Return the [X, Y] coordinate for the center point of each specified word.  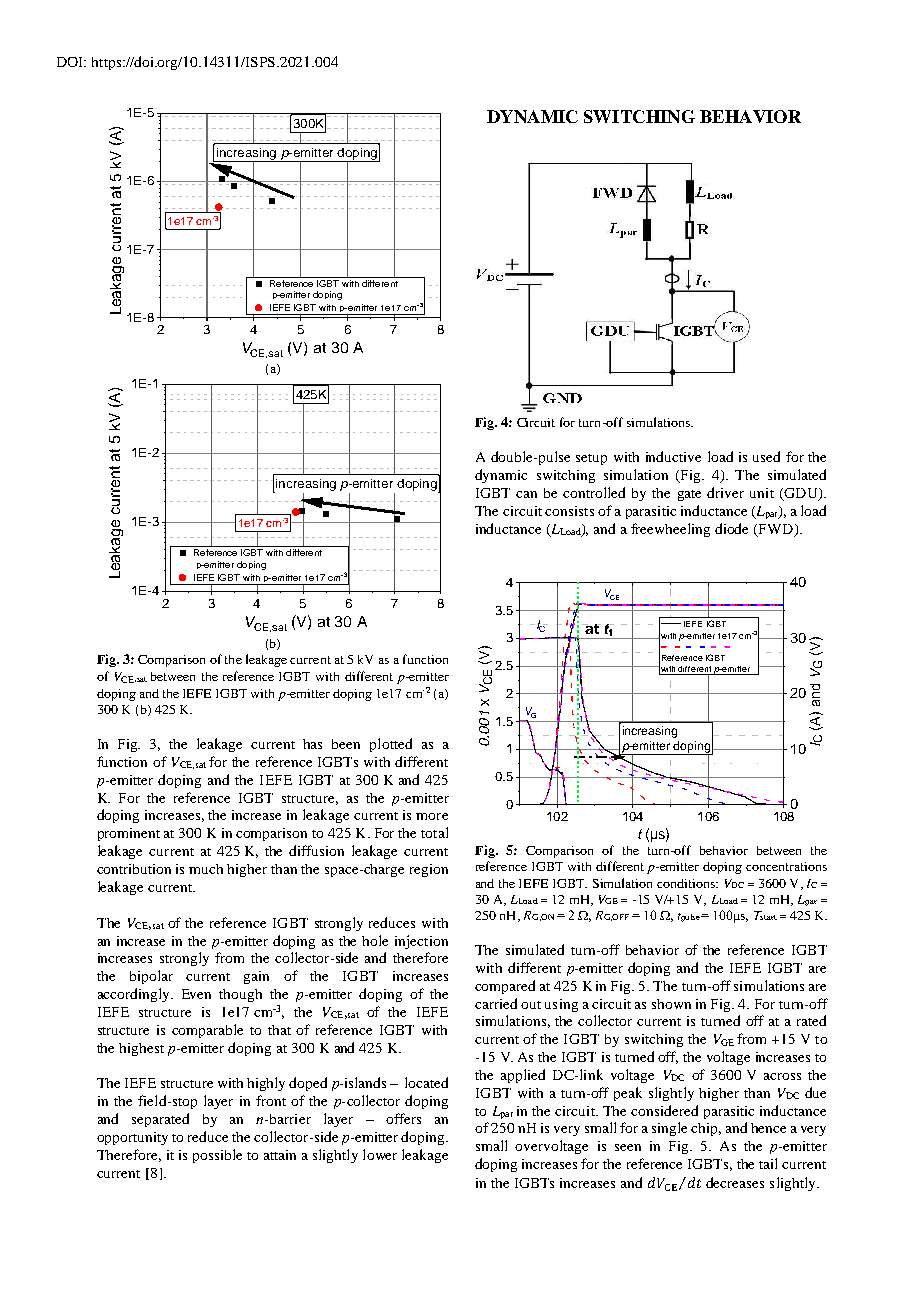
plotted [391, 745]
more [432, 816]
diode [731, 528]
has [312, 744]
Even [196, 994]
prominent [129, 834]
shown [671, 1004]
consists [569, 511]
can [526, 494]
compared [505, 987]
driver [725, 492]
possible [217, 1156]
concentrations [786, 866]
